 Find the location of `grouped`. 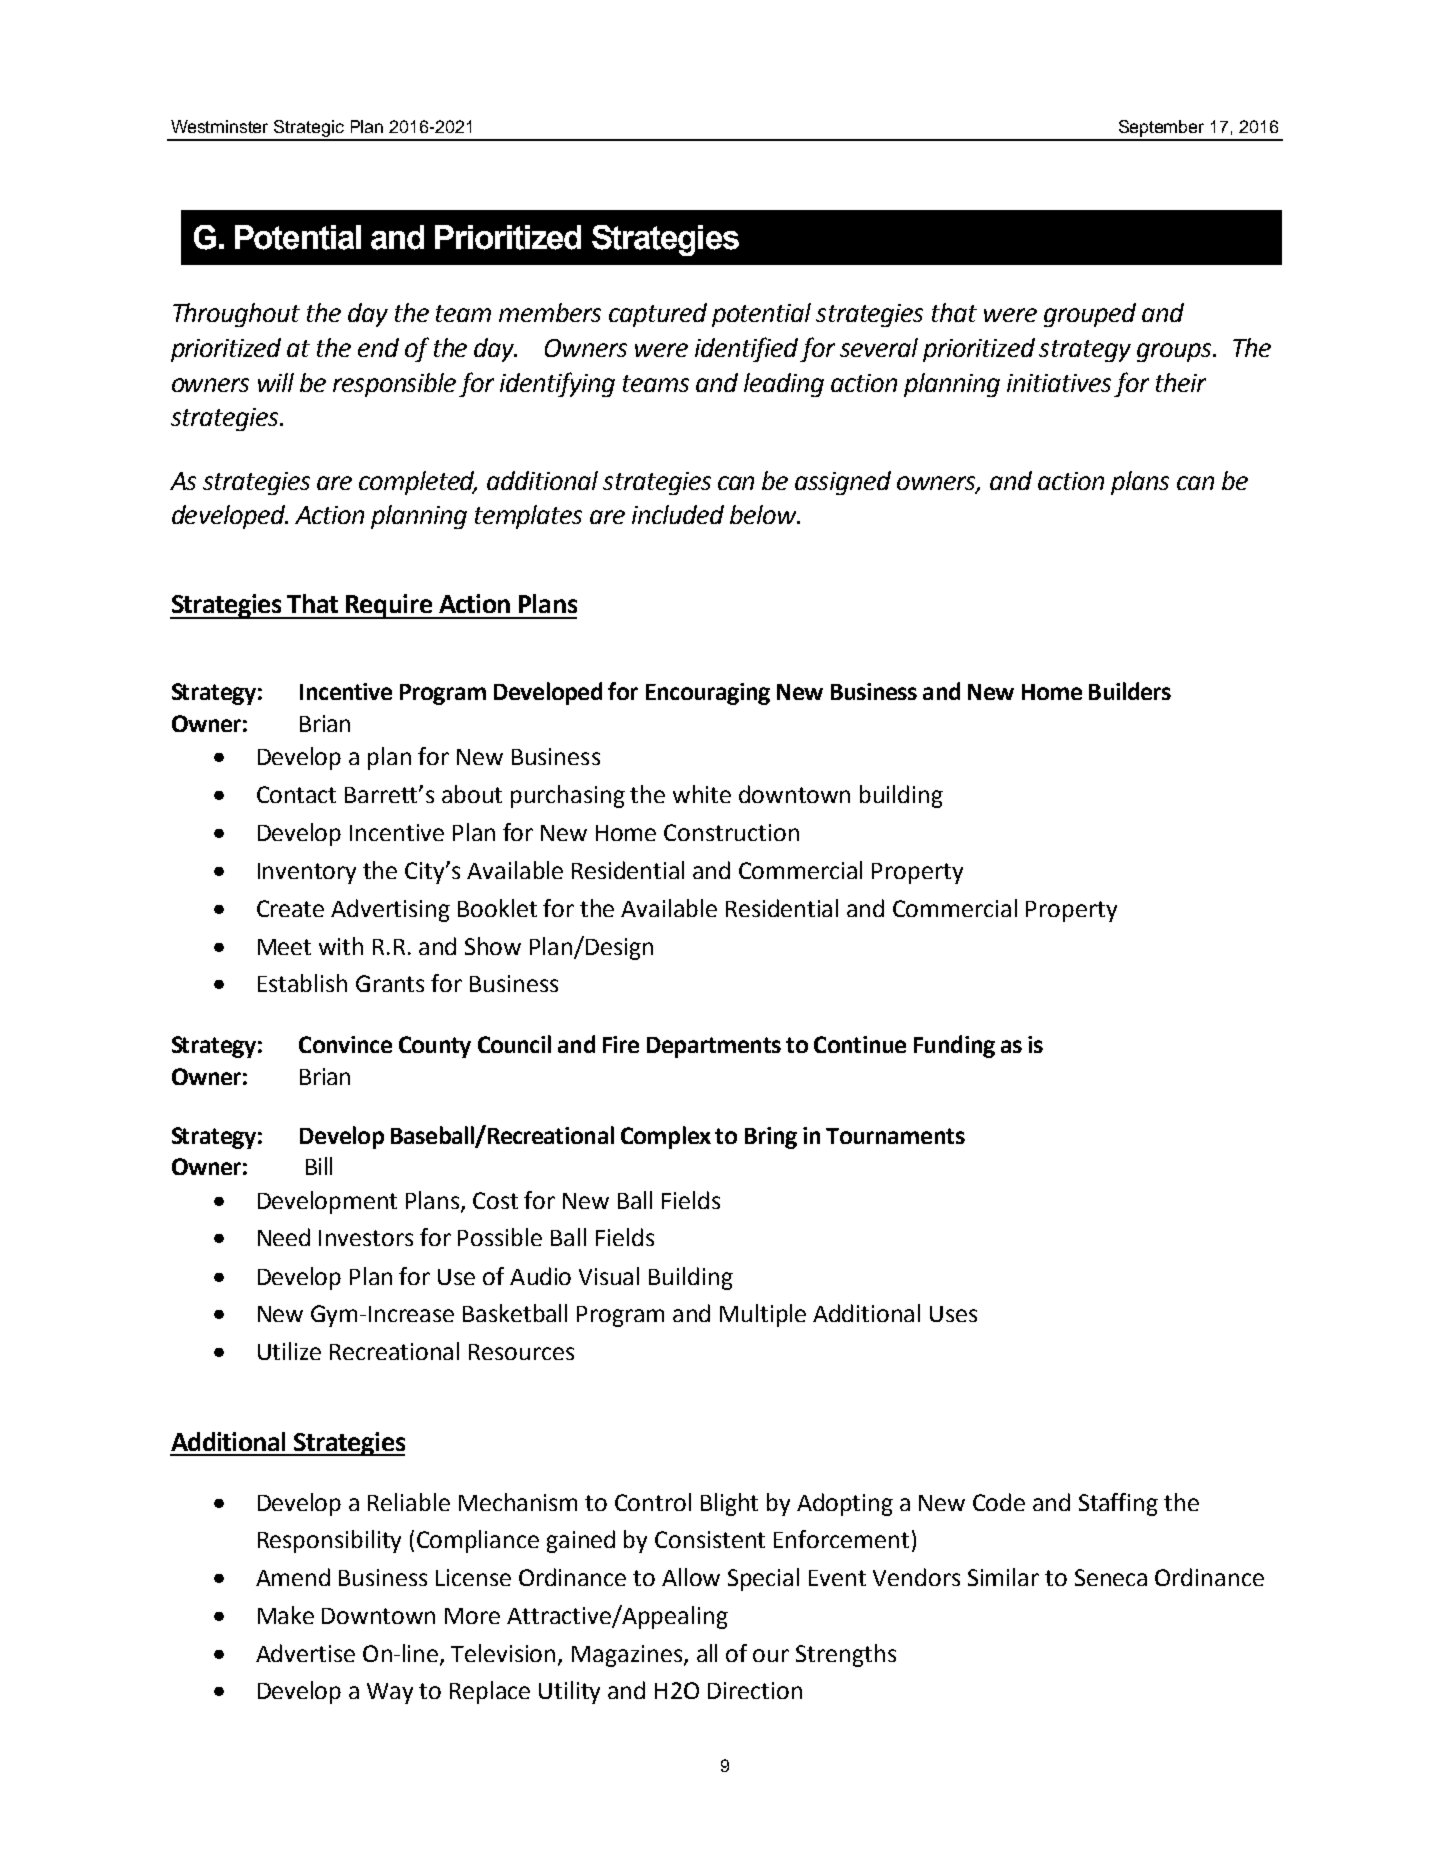

grouped is located at coordinates (1090, 315).
